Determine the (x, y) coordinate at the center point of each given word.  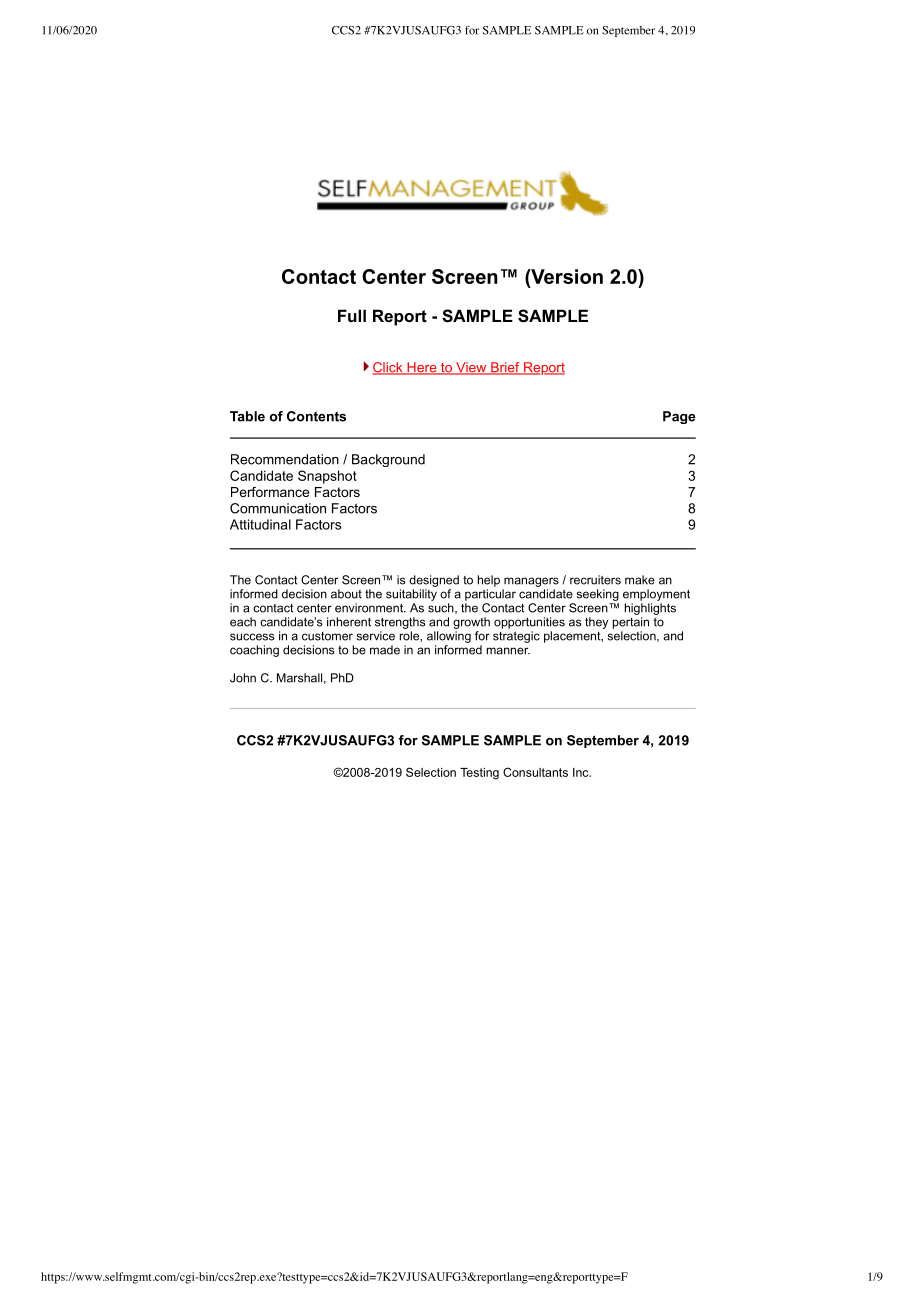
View (471, 368)
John (243, 678)
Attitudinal (260, 524)
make (640, 580)
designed (434, 581)
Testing (479, 774)
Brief (505, 368)
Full (352, 315)
